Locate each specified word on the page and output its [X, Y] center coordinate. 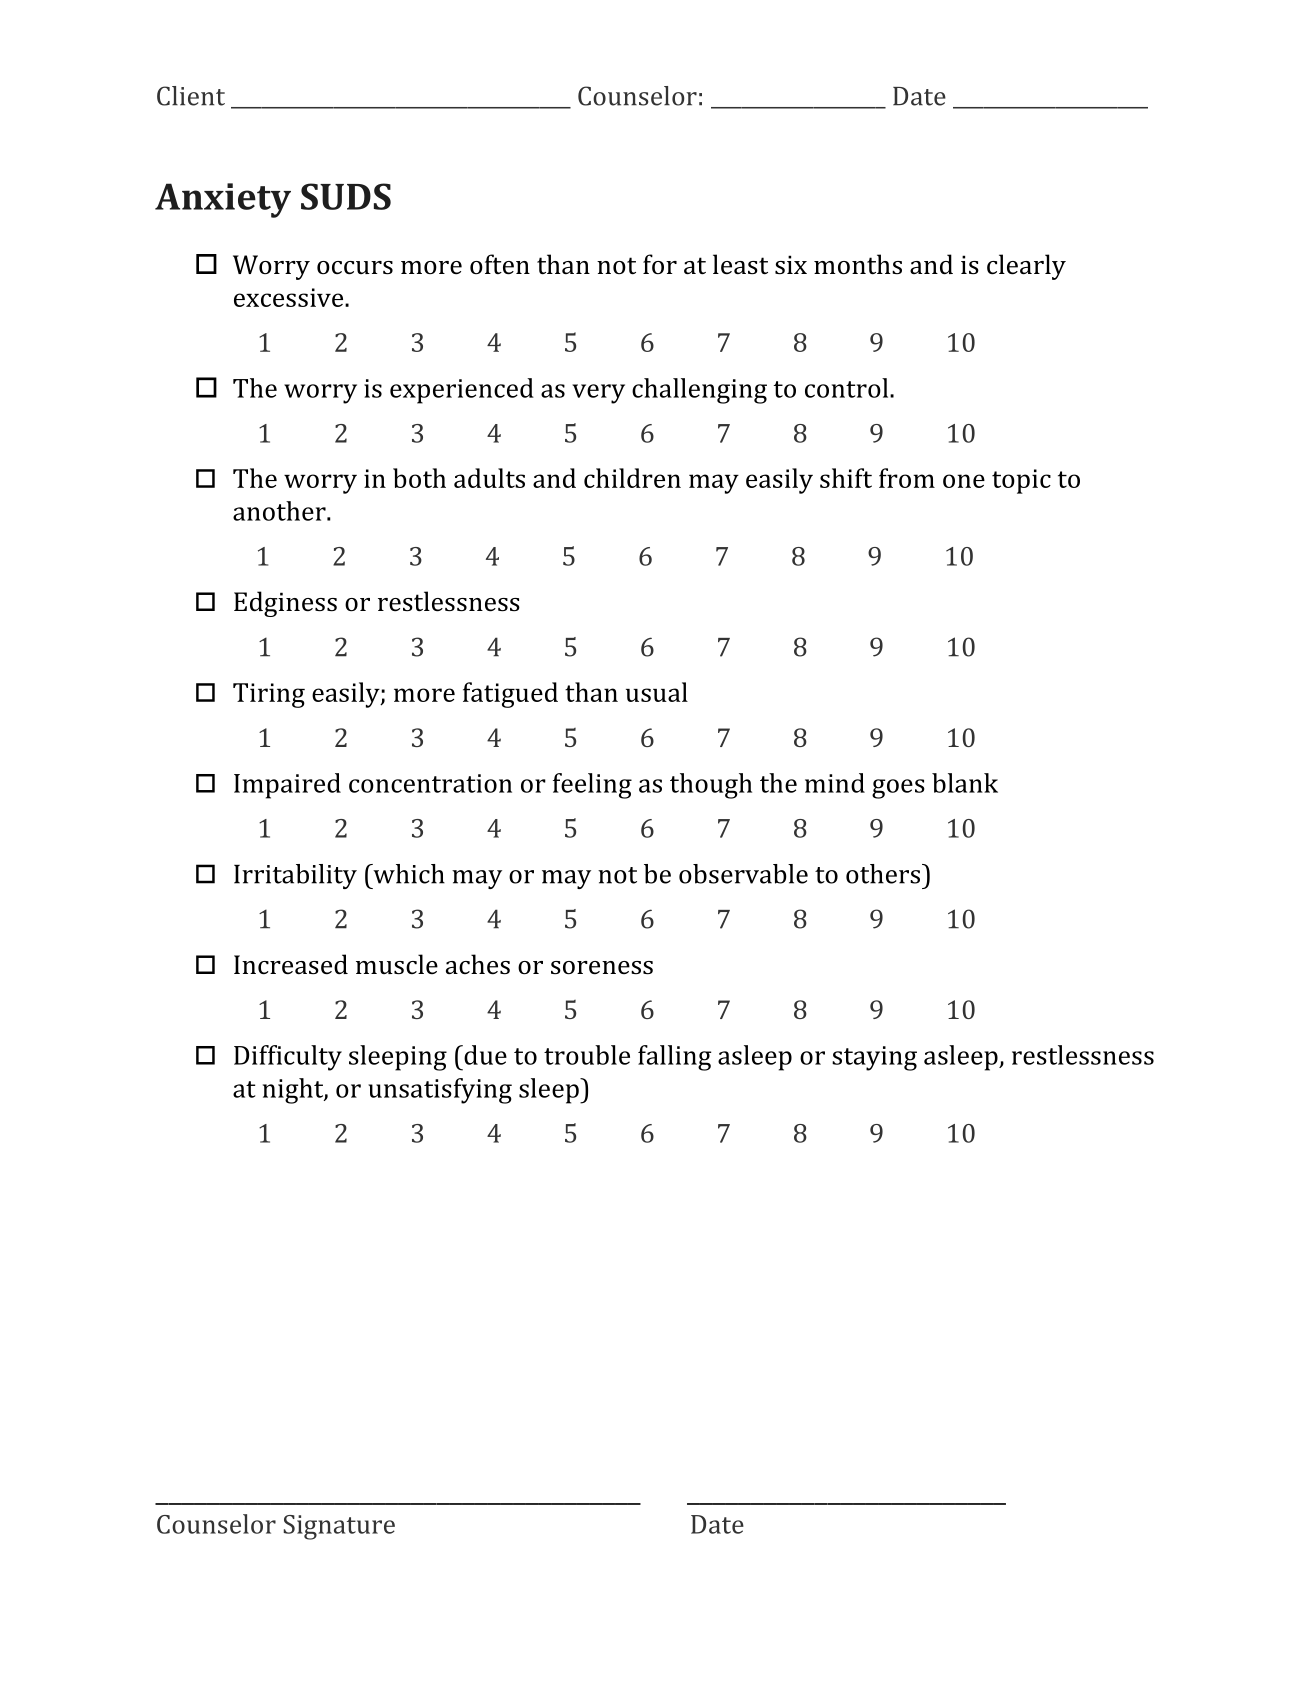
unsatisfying [440, 1091]
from [907, 478]
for [660, 264]
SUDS [346, 196]
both [419, 478]
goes [898, 789]
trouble [587, 1055]
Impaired [287, 786]
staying [874, 1058]
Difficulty [288, 1058]
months [858, 264]
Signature [339, 1527]
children [632, 478]
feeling [592, 786]
